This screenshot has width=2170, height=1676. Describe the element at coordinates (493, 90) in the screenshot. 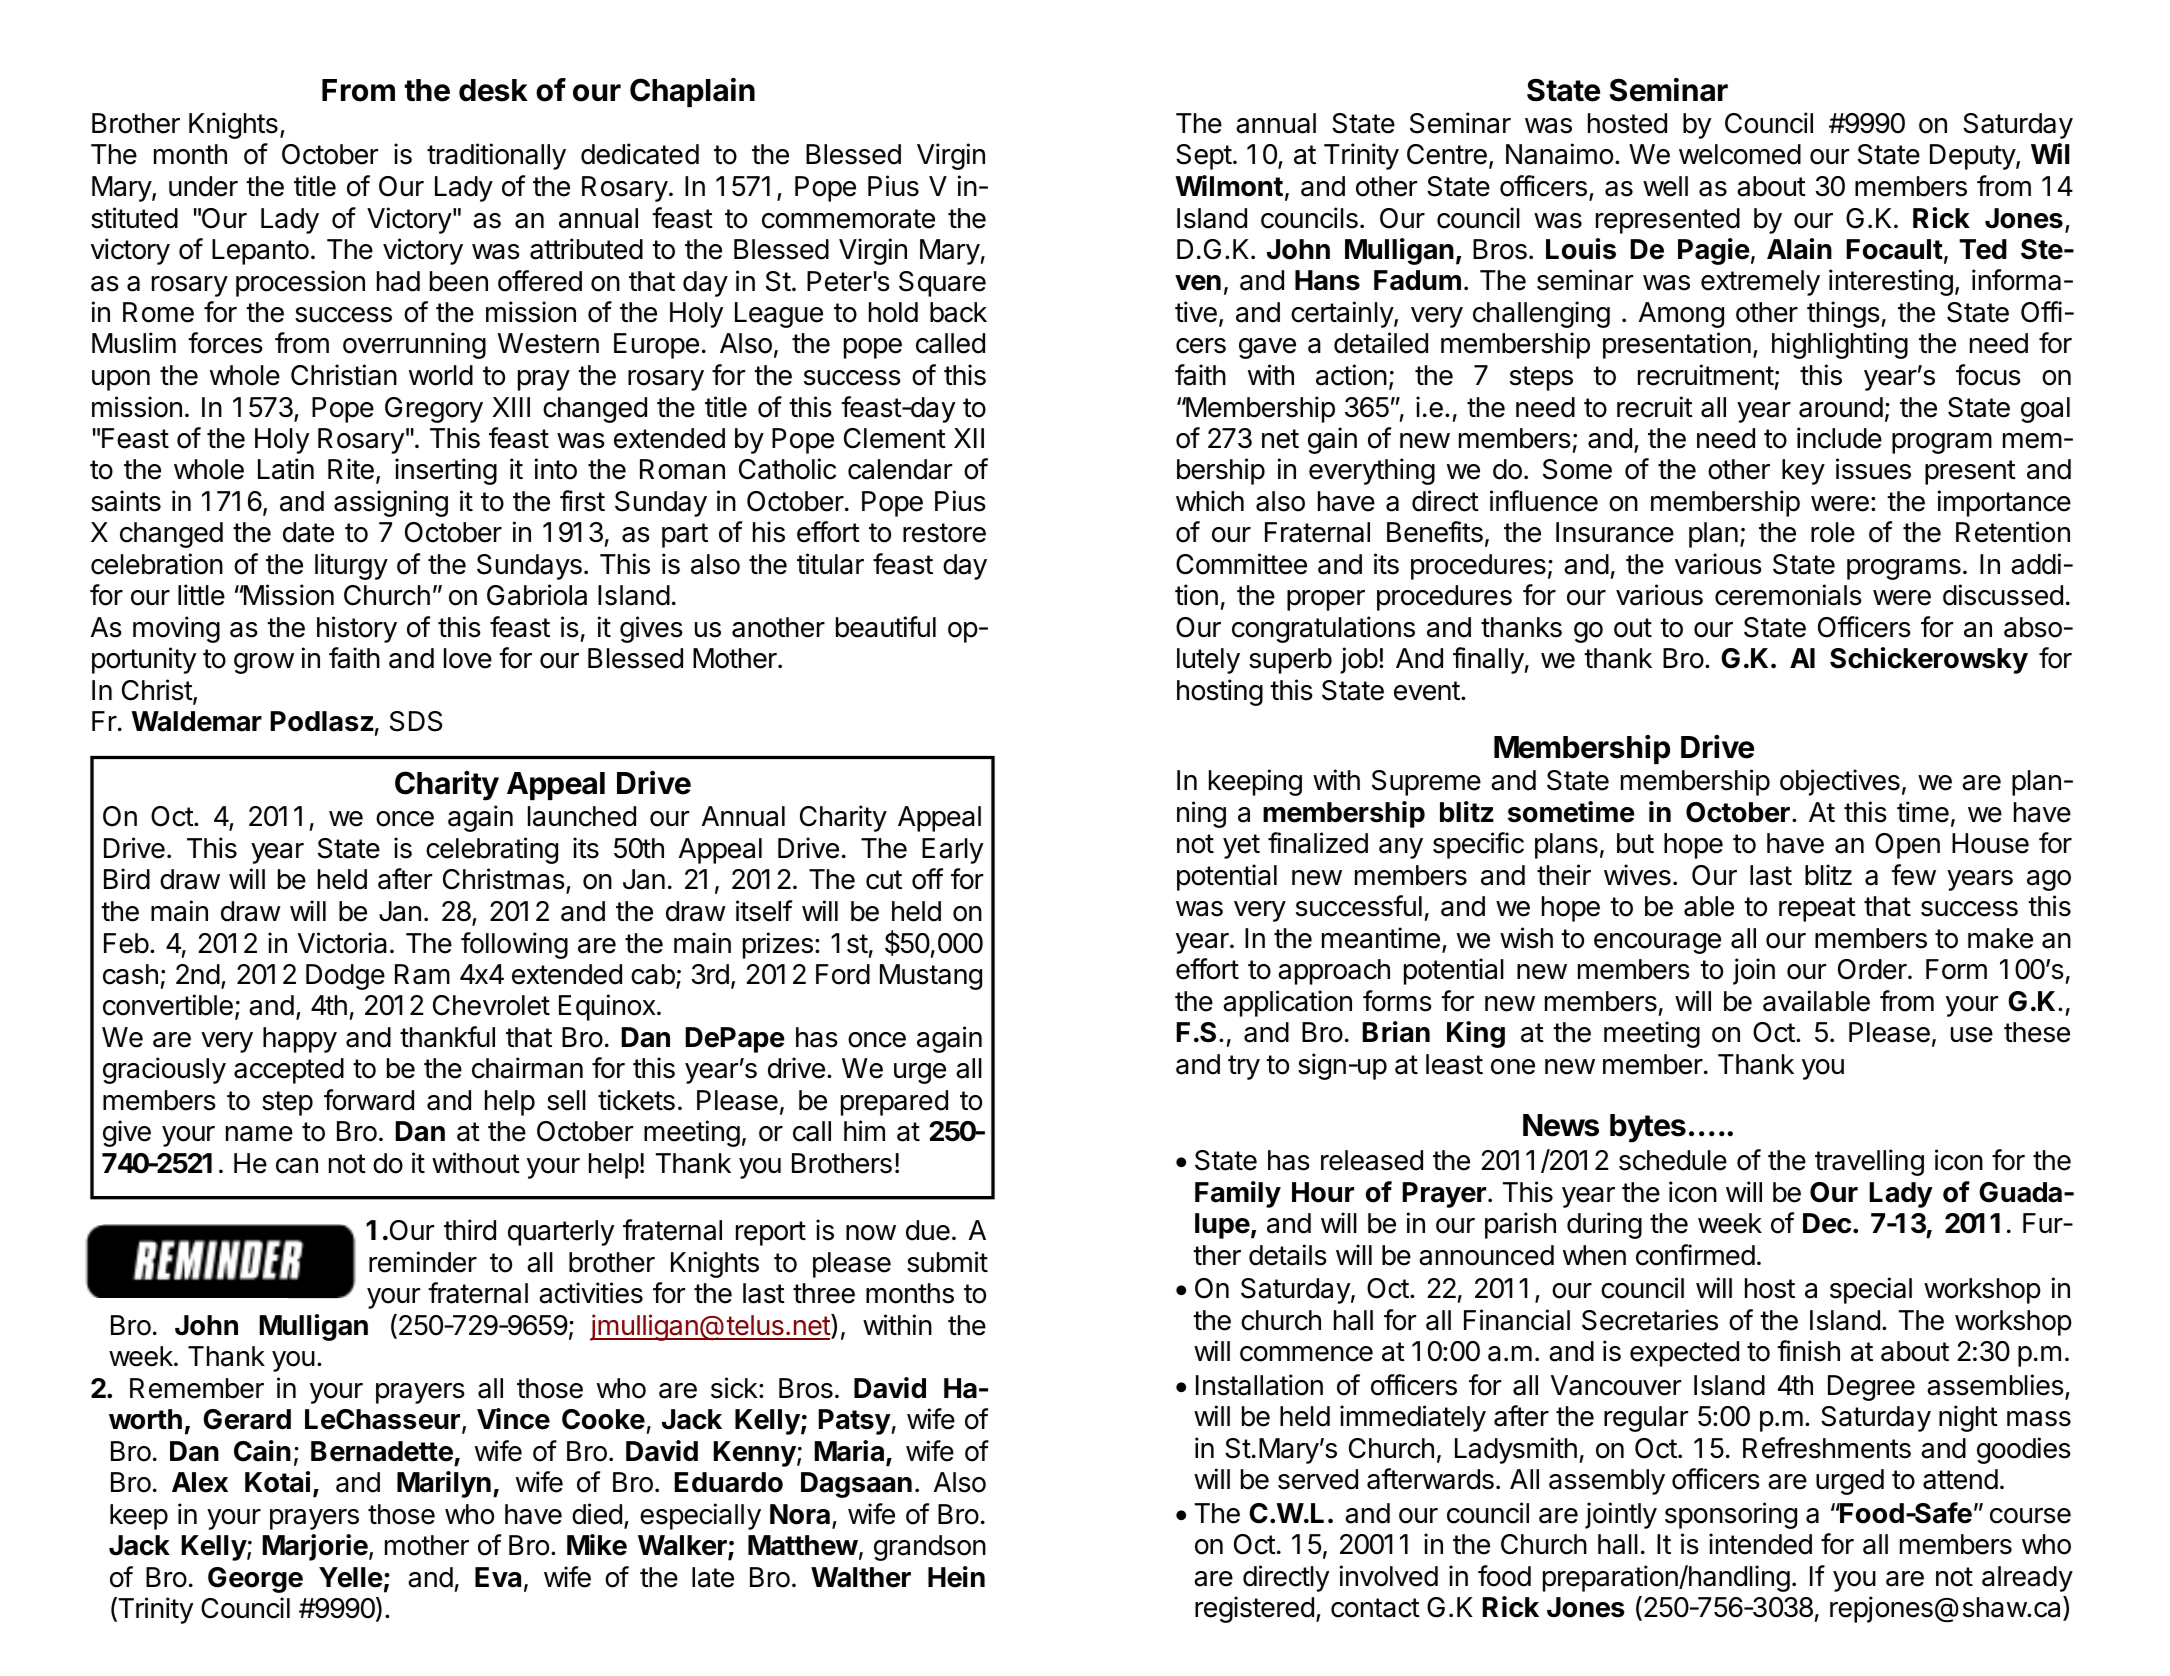

I see `desk` at that location.
